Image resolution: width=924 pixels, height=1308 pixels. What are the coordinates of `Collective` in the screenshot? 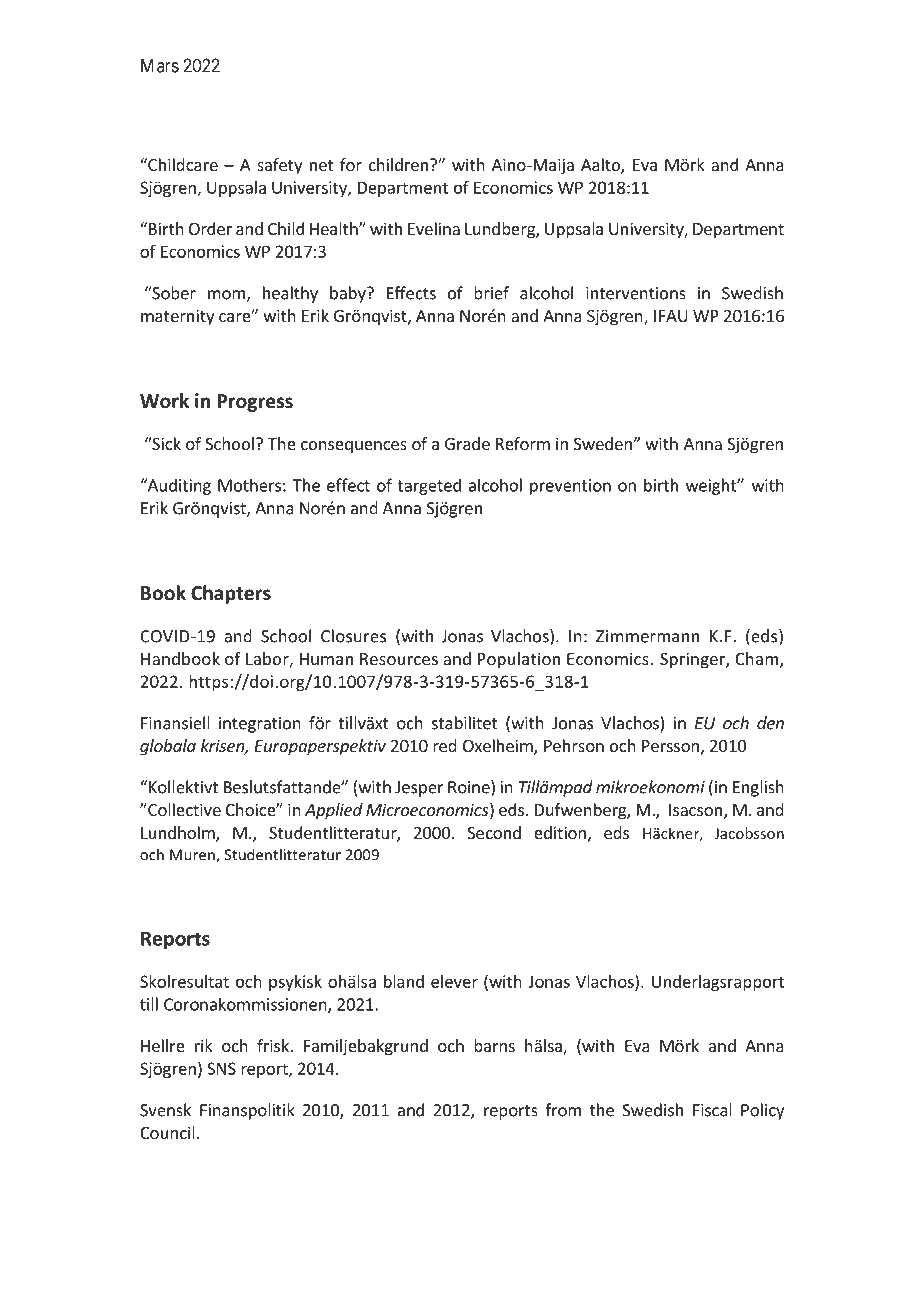 It's located at (183, 809).
